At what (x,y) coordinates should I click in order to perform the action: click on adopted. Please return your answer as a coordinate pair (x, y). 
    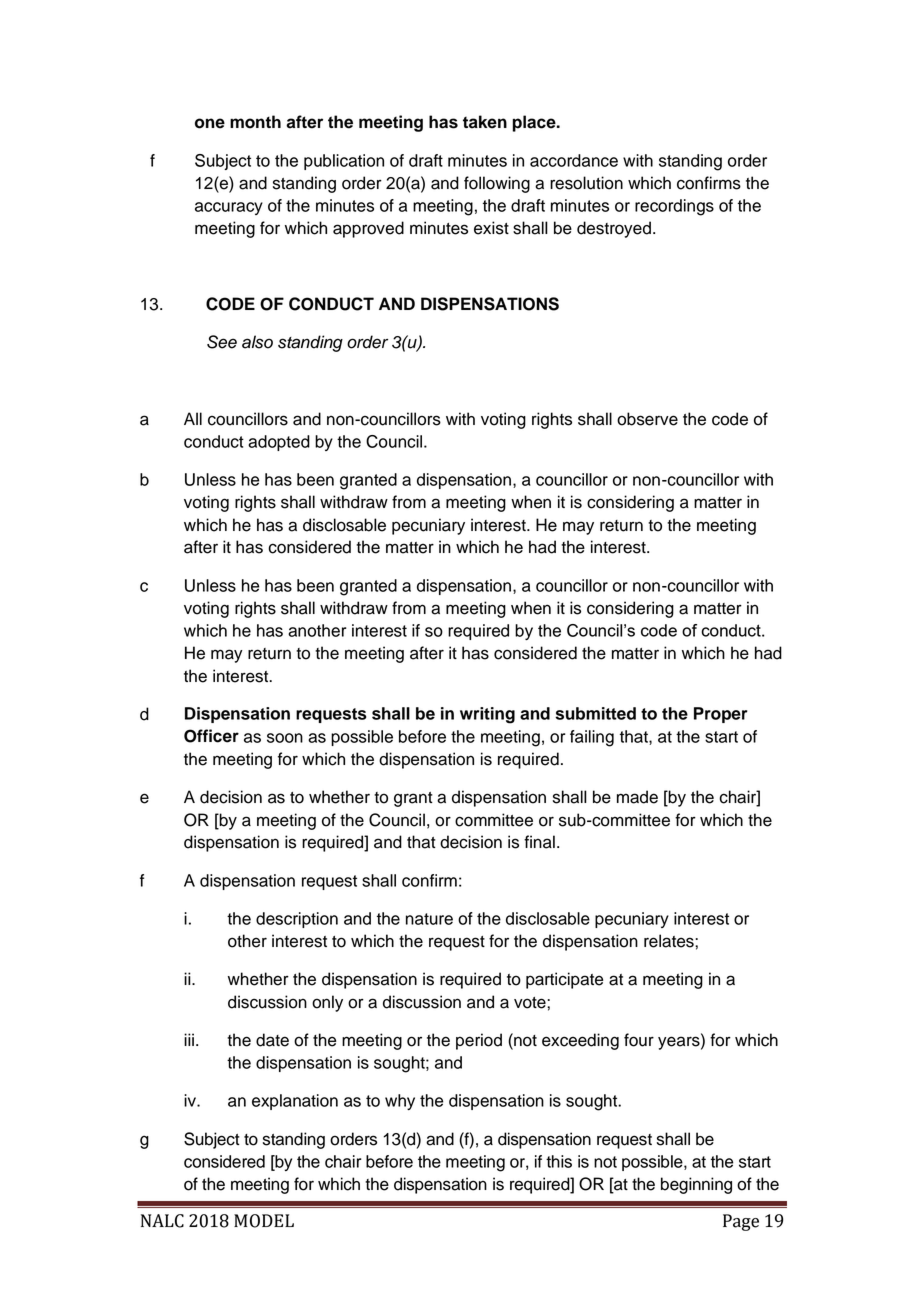
    Looking at the image, I should click on (279, 443).
